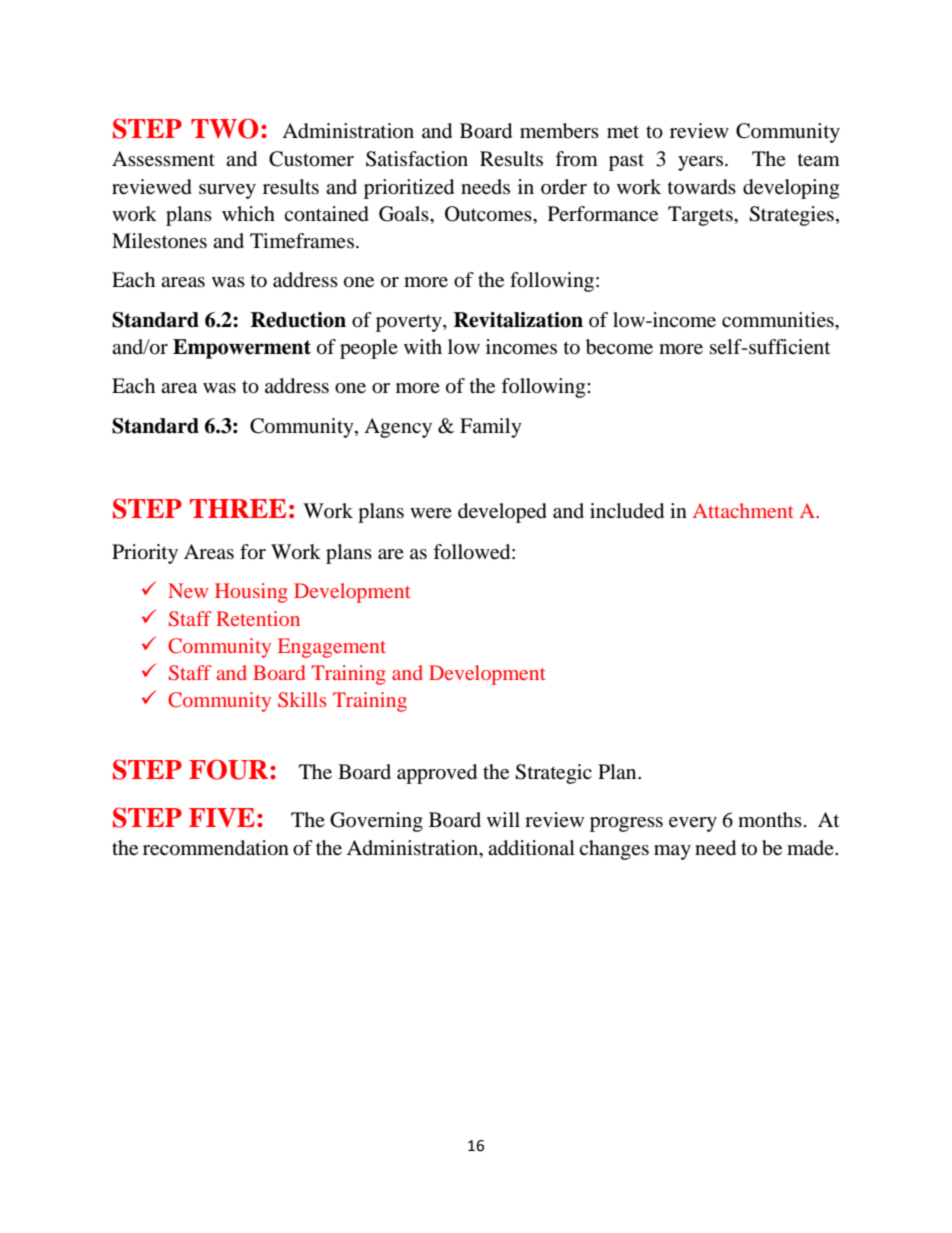 This screenshot has width=952, height=1233. Describe the element at coordinates (502, 513) in the screenshot. I see `developed` at that location.
